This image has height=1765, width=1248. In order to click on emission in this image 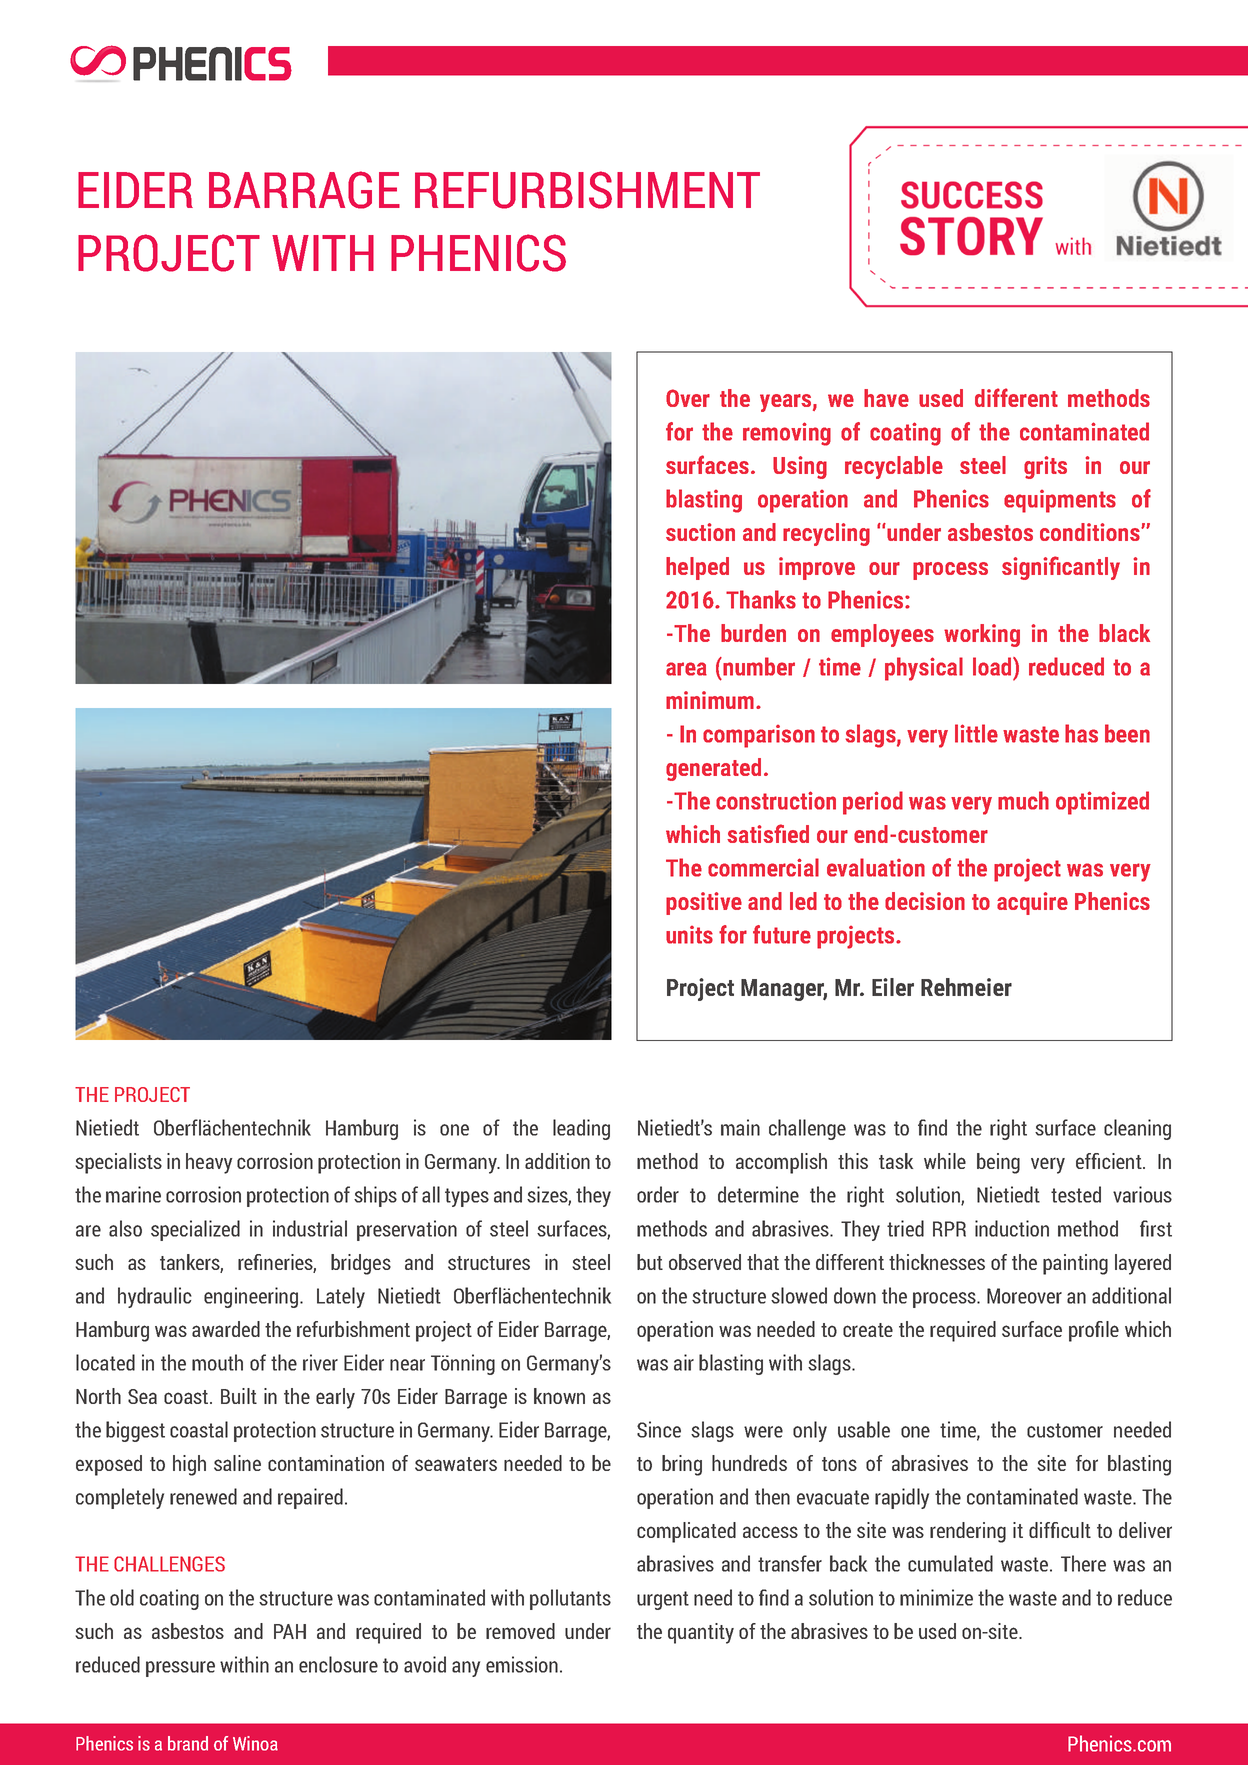, I will do `click(522, 1664)`.
